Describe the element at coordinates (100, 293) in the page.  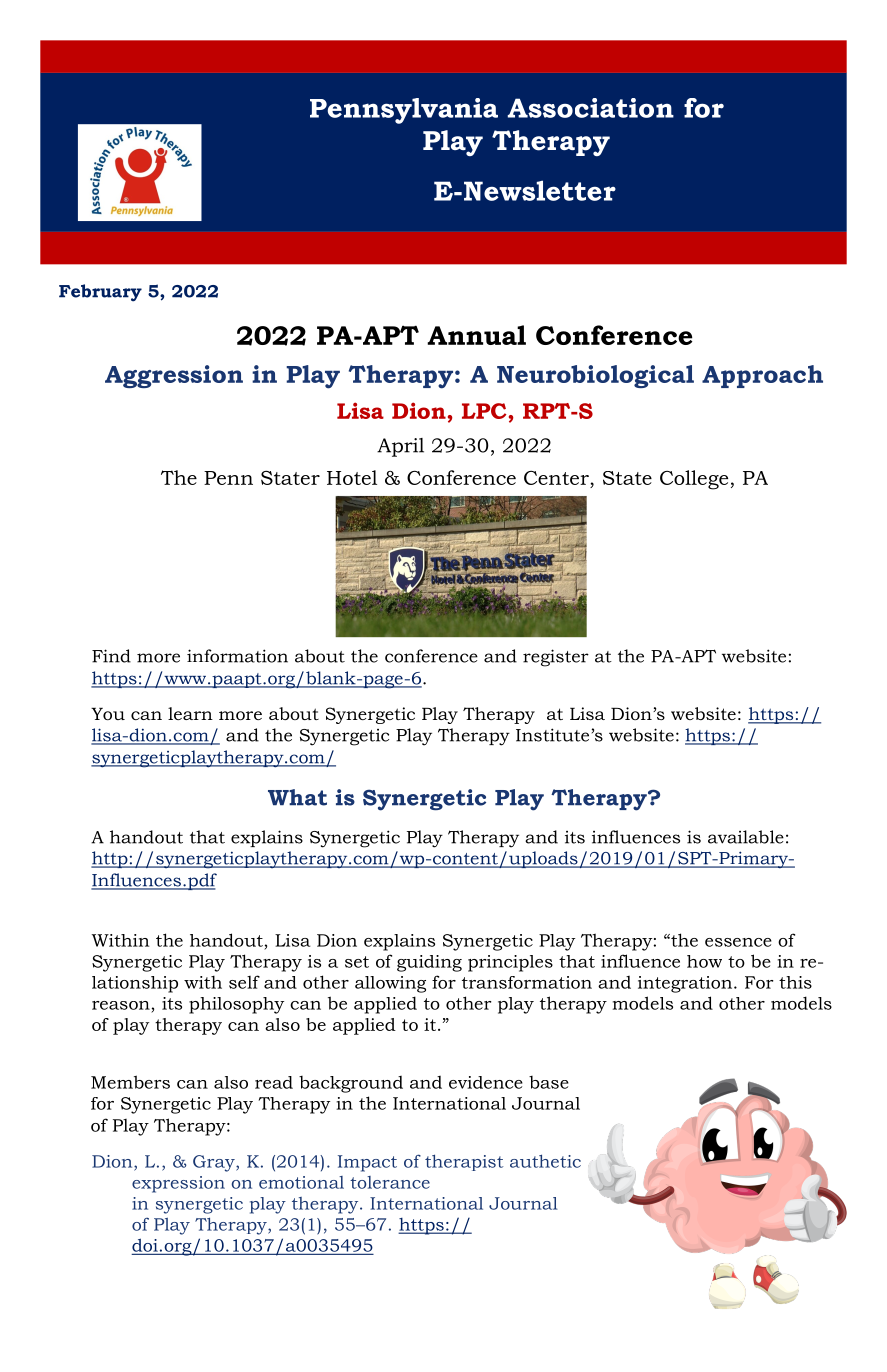
I see `February` at that location.
